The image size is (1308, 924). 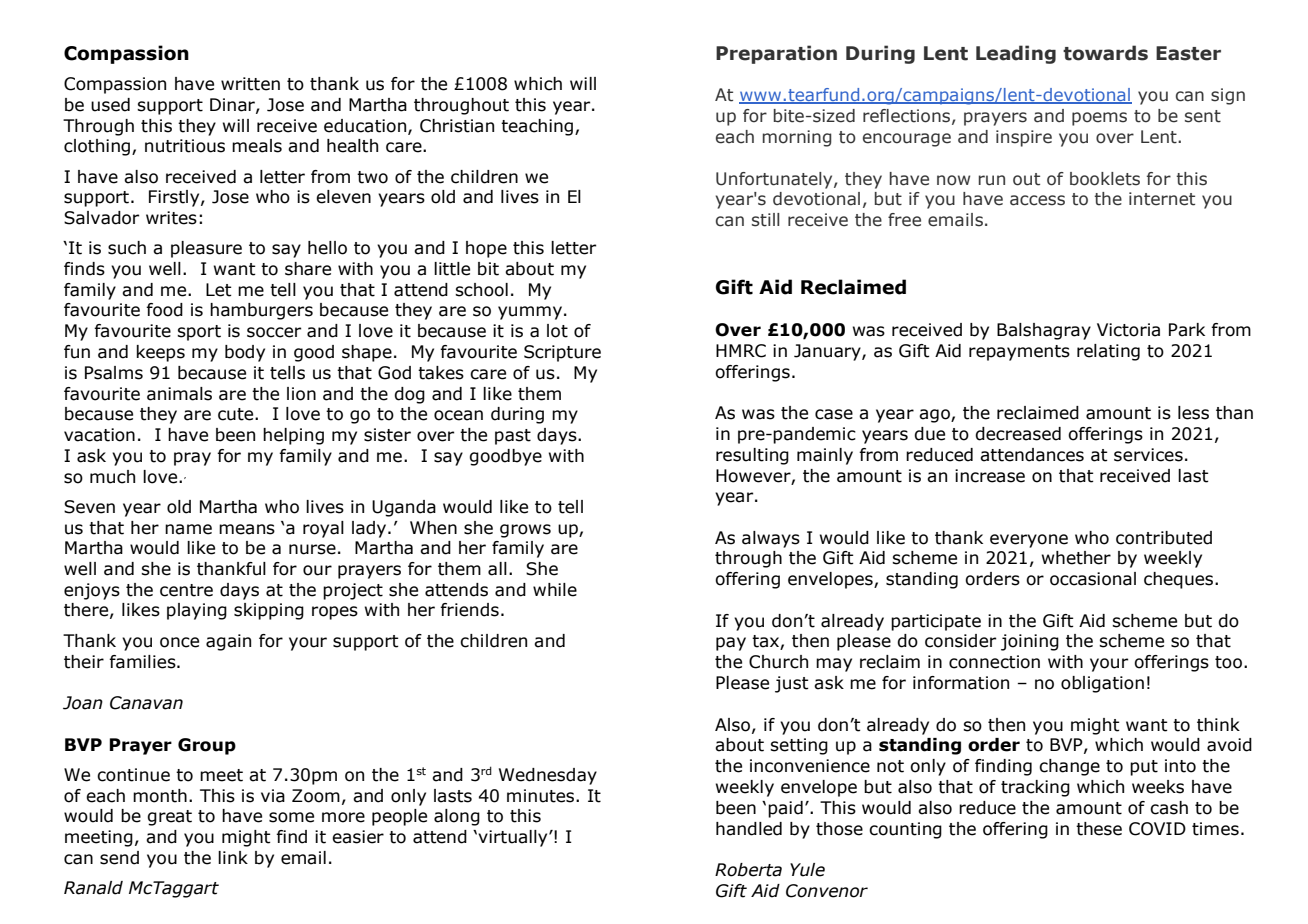 What do you see at coordinates (1148, 455) in the document?
I see `services` at bounding box center [1148, 455].
